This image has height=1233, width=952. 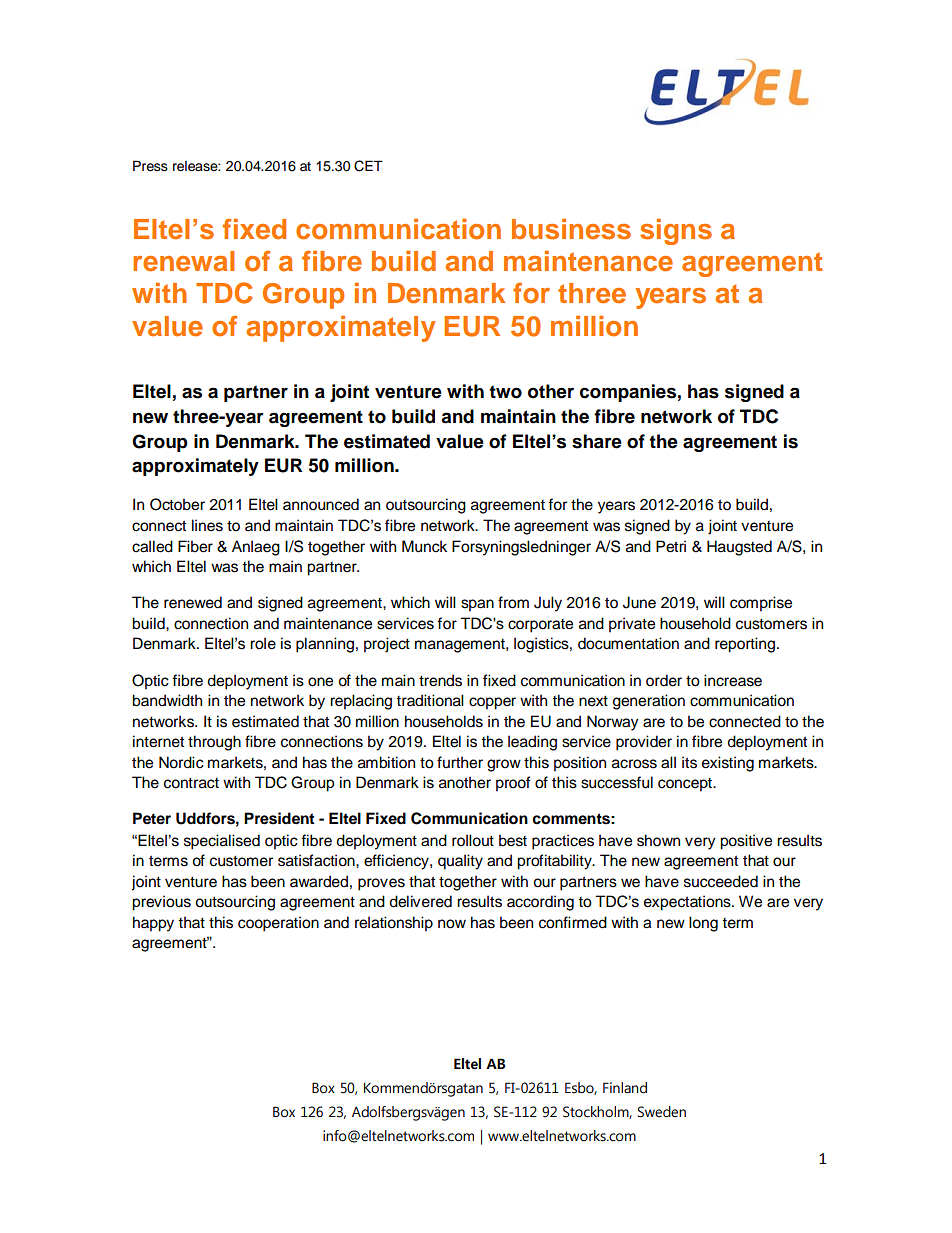 I want to click on Petri, so click(x=671, y=546).
